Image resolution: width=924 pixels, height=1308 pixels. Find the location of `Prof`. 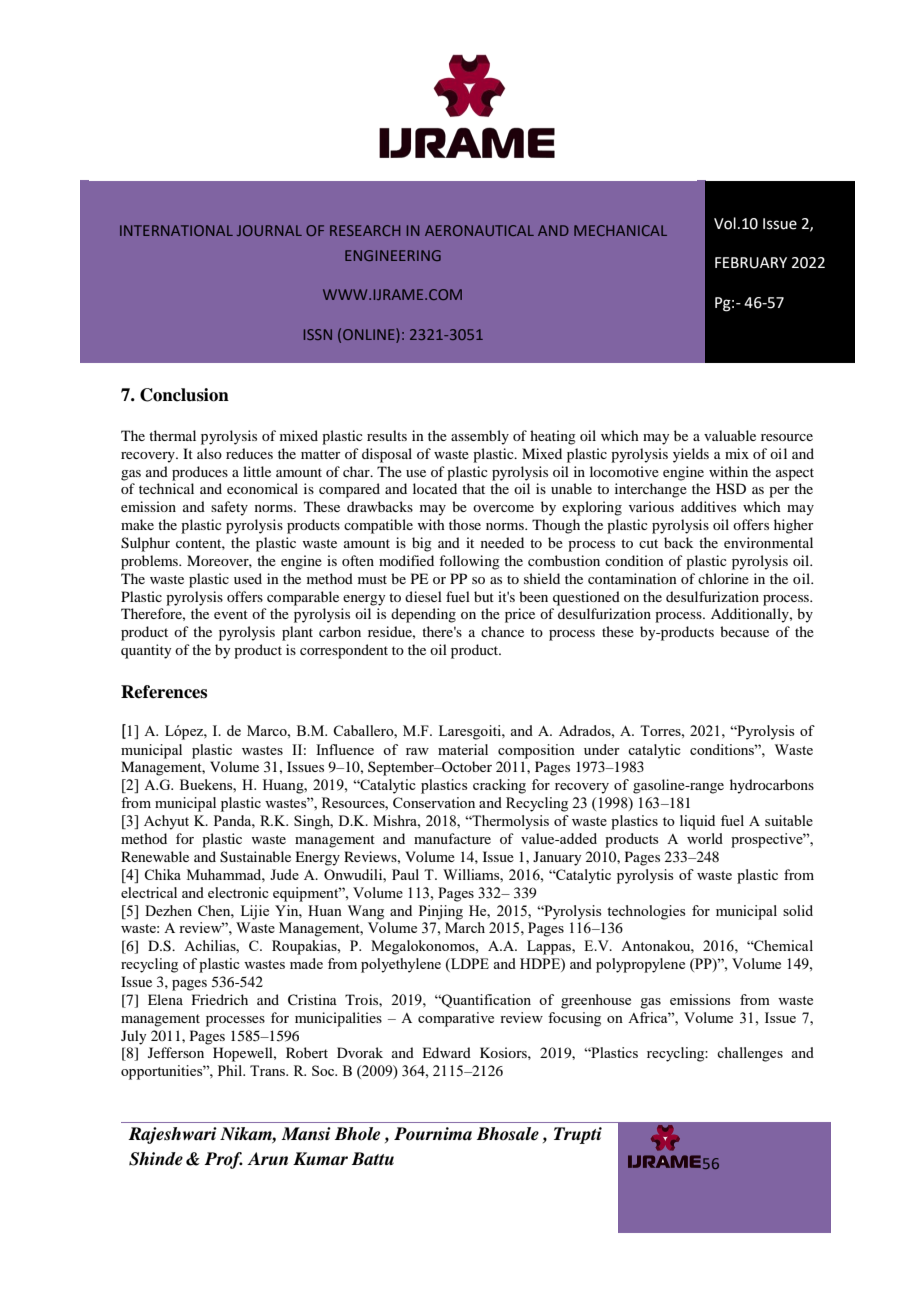

Prof is located at coordinates (223, 1160).
